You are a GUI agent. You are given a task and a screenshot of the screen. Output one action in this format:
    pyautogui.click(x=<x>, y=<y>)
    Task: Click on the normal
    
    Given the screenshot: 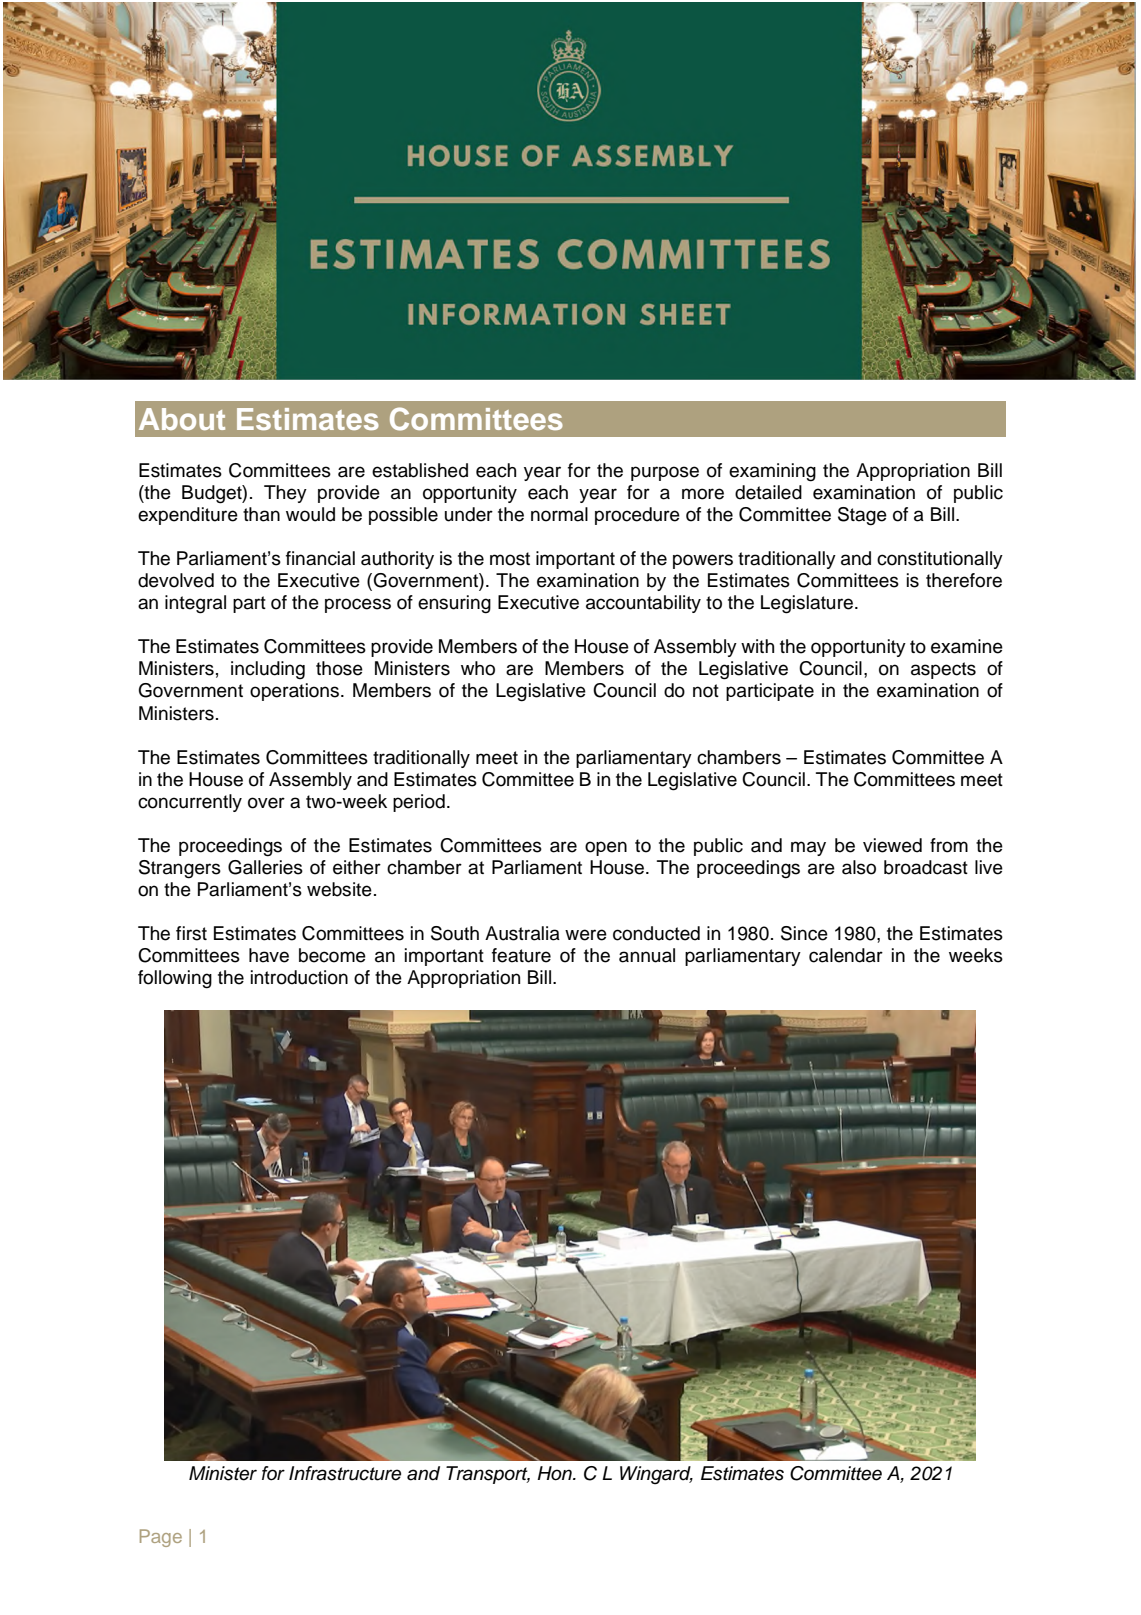 What is the action you would take?
    pyautogui.click(x=559, y=514)
